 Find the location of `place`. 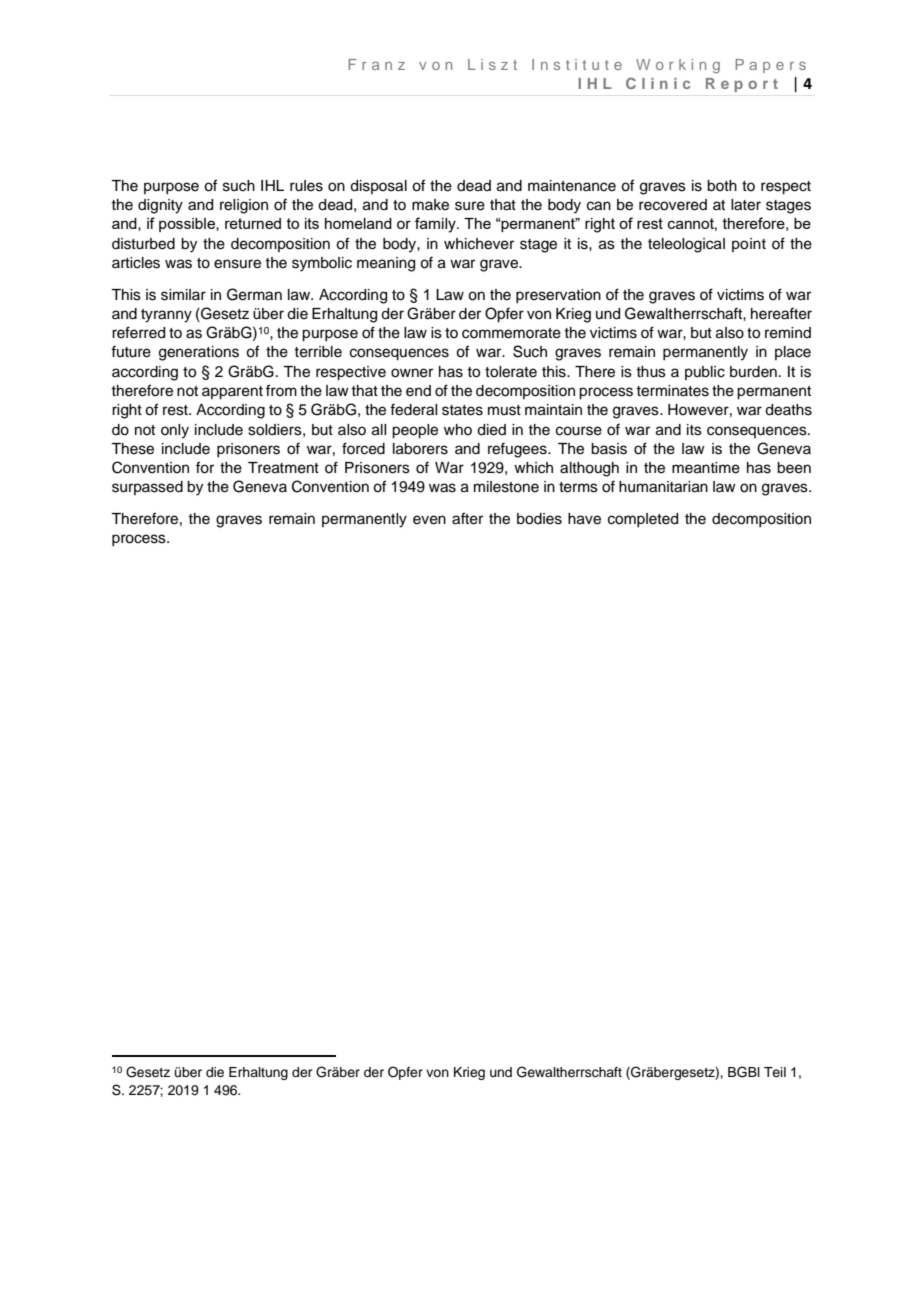

place is located at coordinates (793, 353).
